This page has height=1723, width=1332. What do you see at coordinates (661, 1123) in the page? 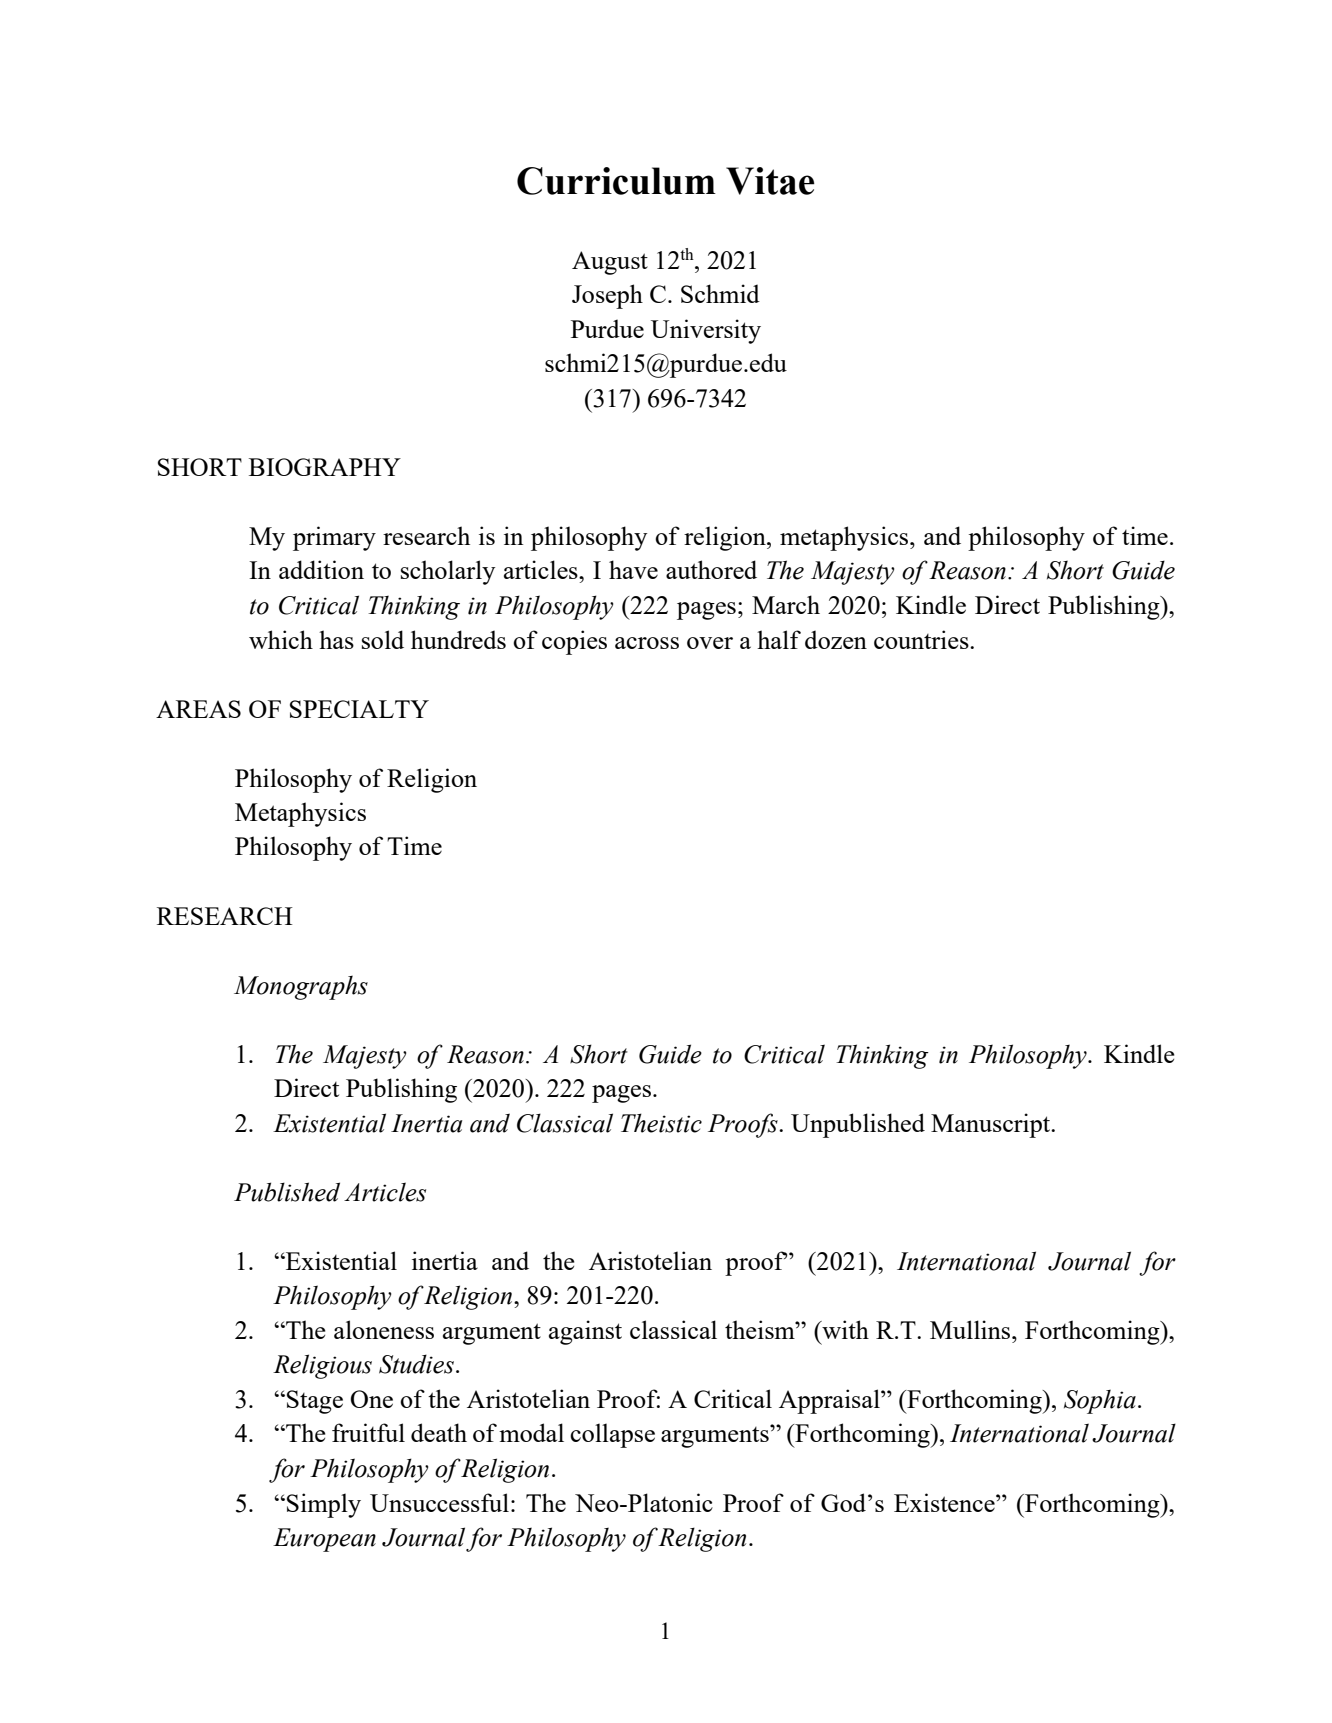
I see `Theistic` at bounding box center [661, 1123].
